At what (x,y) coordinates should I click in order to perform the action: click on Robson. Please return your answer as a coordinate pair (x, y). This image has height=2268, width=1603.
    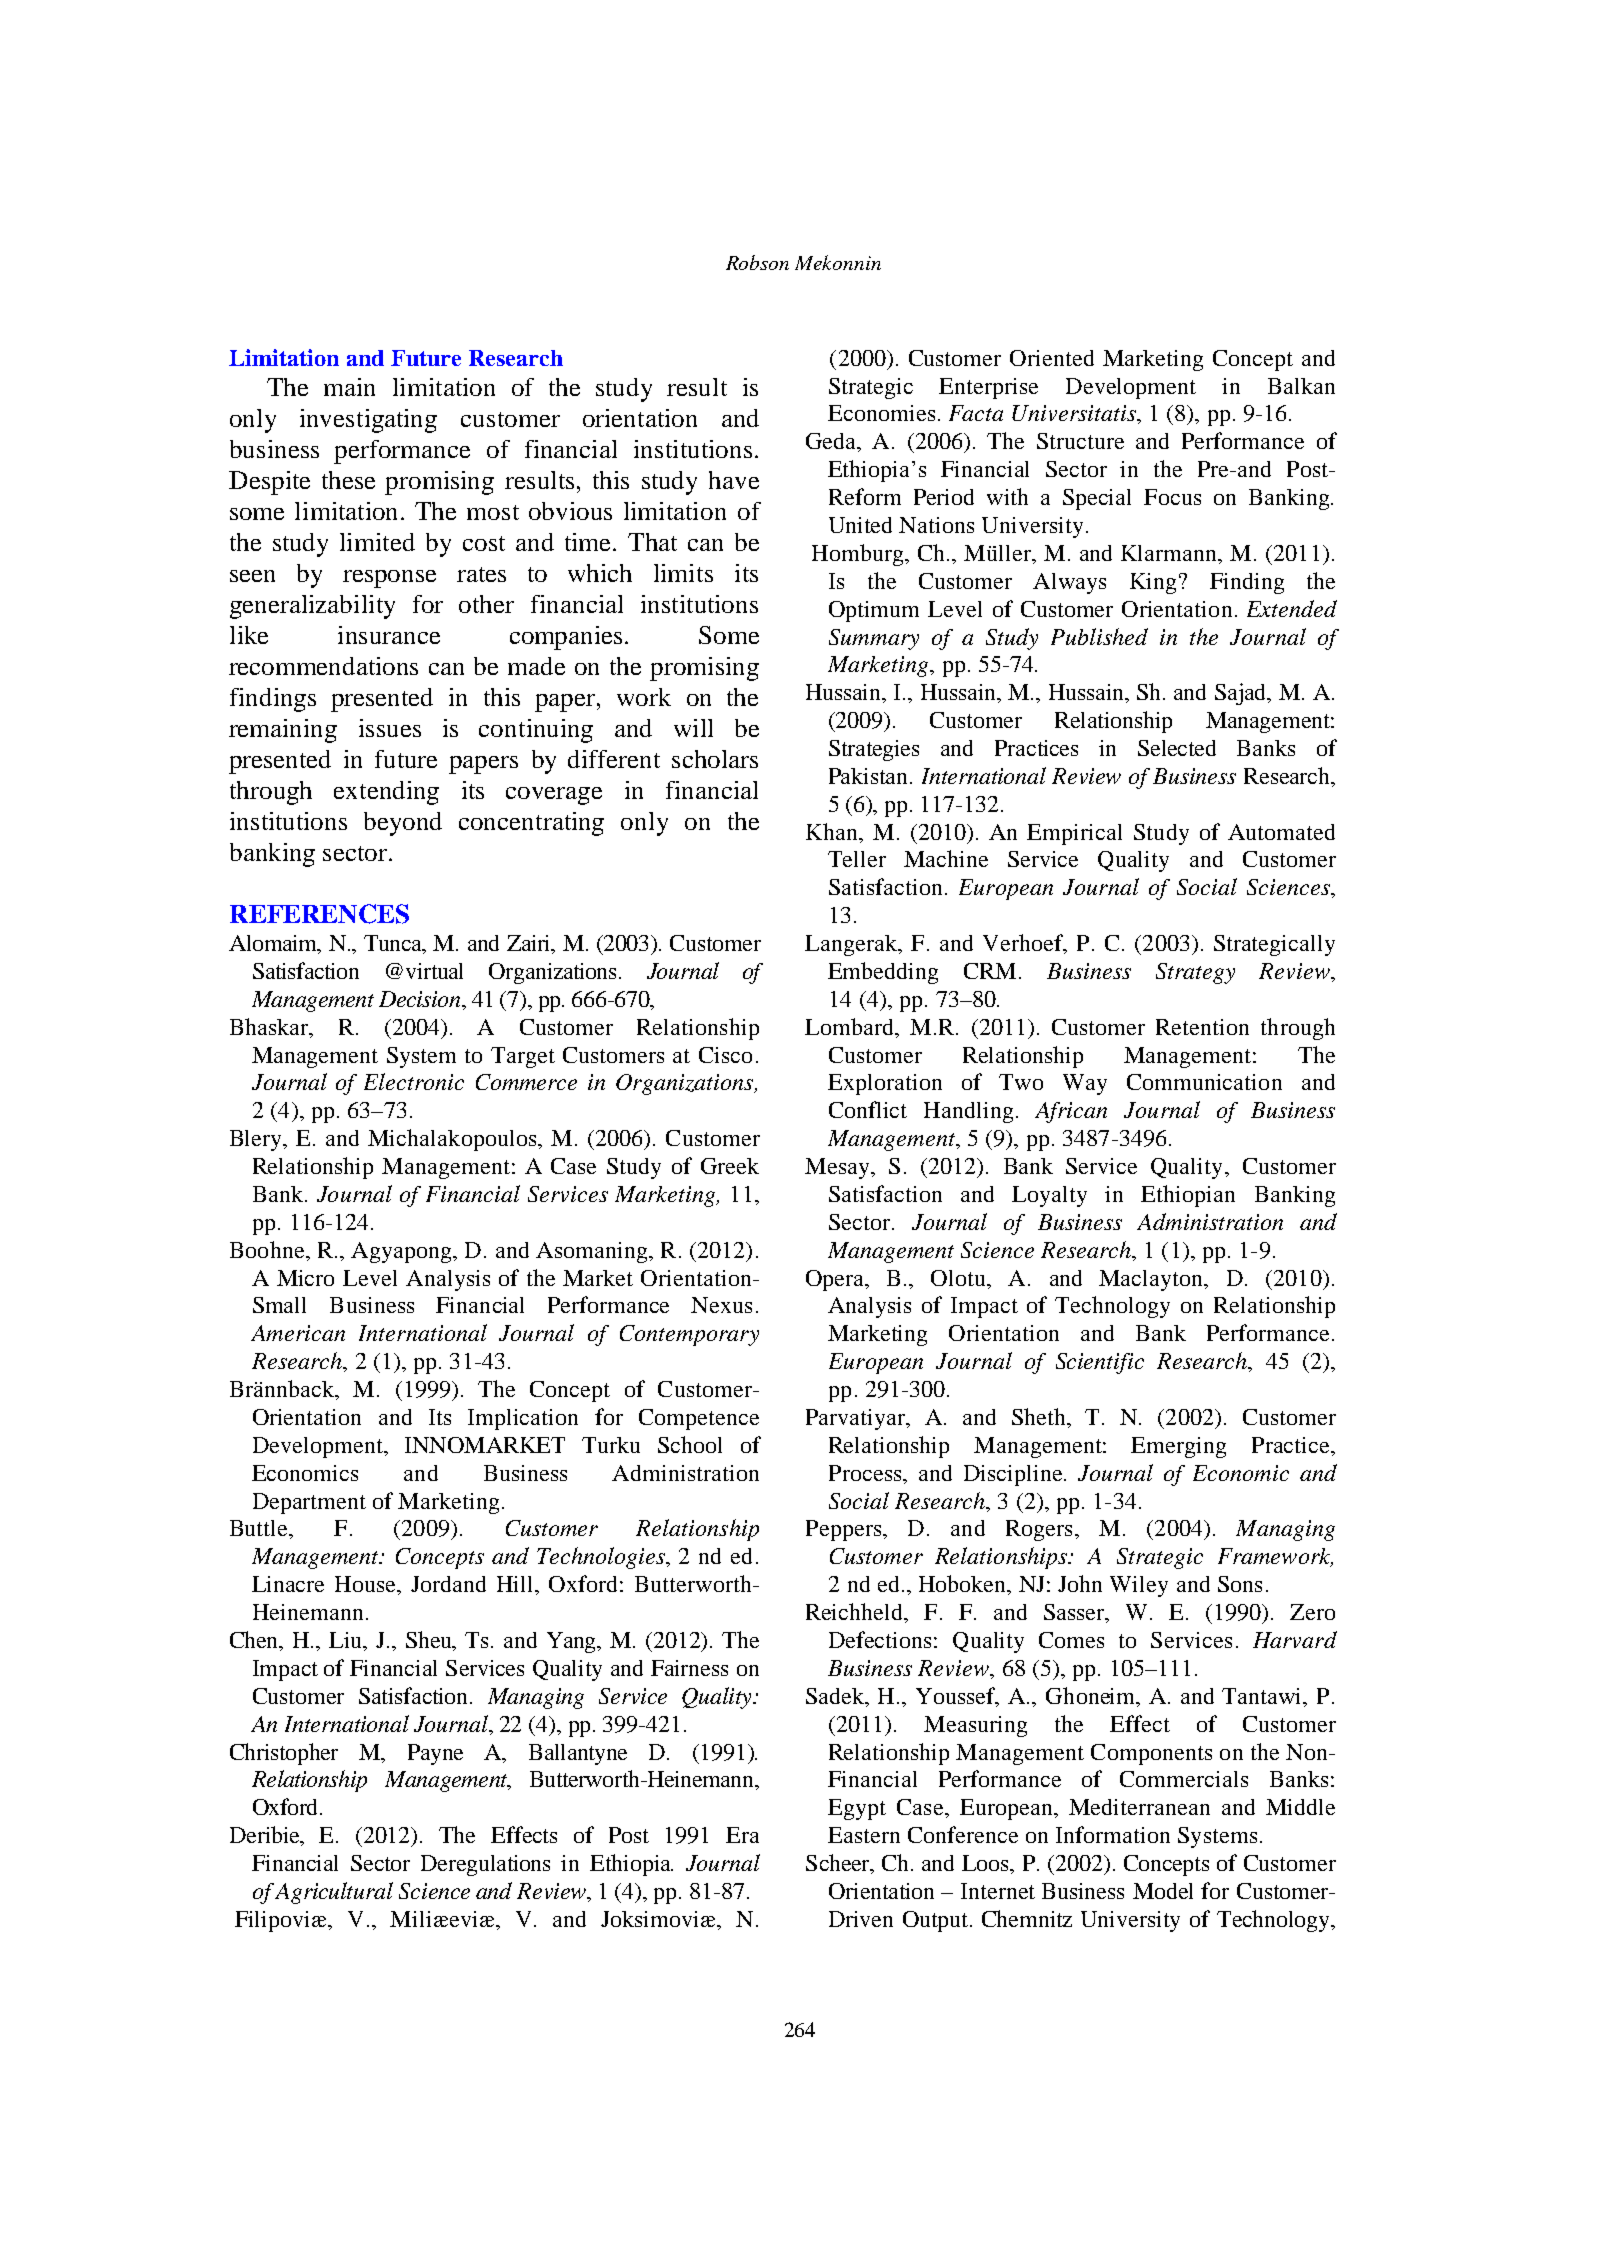
    Looking at the image, I should click on (757, 262).
